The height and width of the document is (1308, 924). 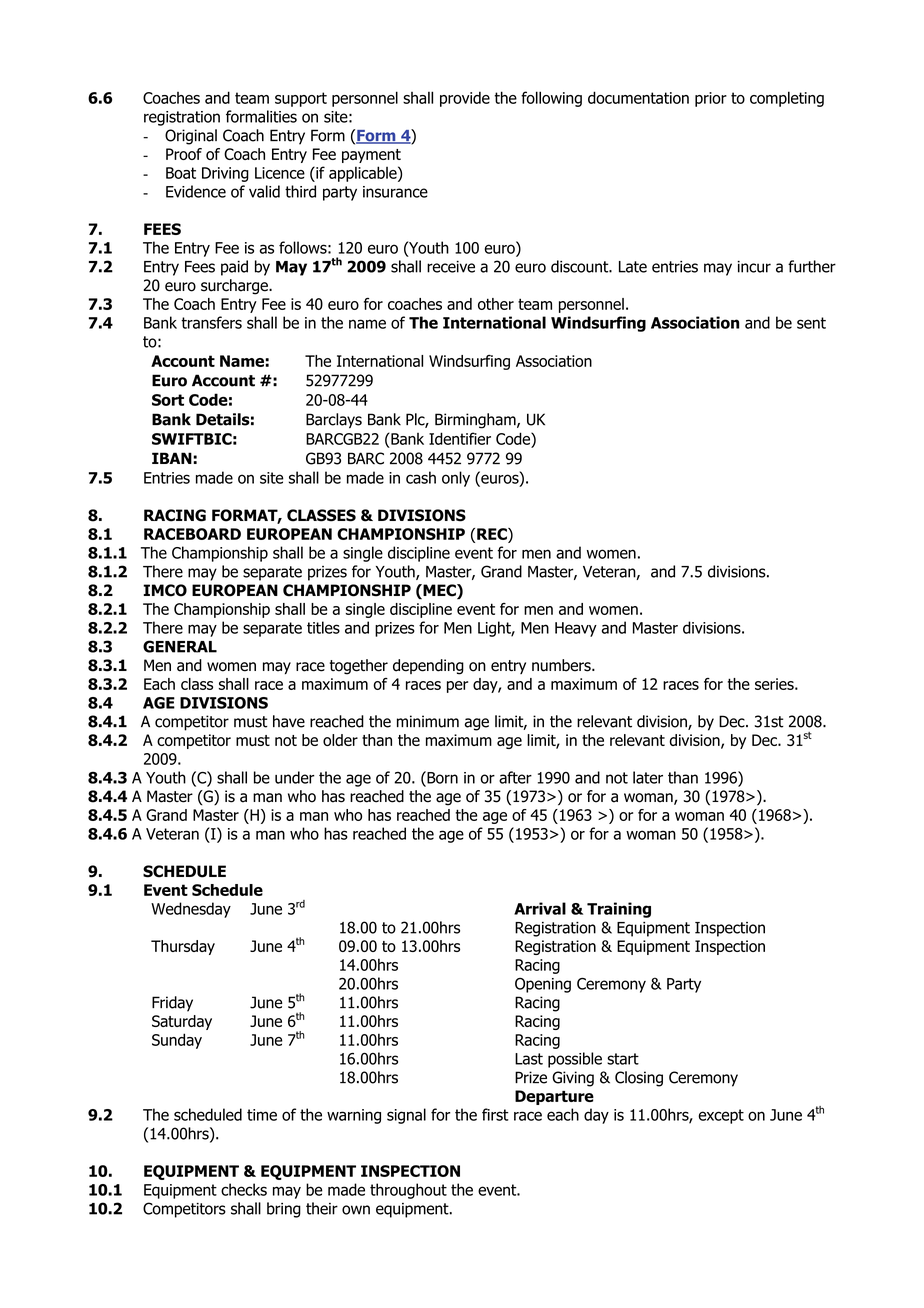 I want to click on Wednesday, so click(x=191, y=910).
